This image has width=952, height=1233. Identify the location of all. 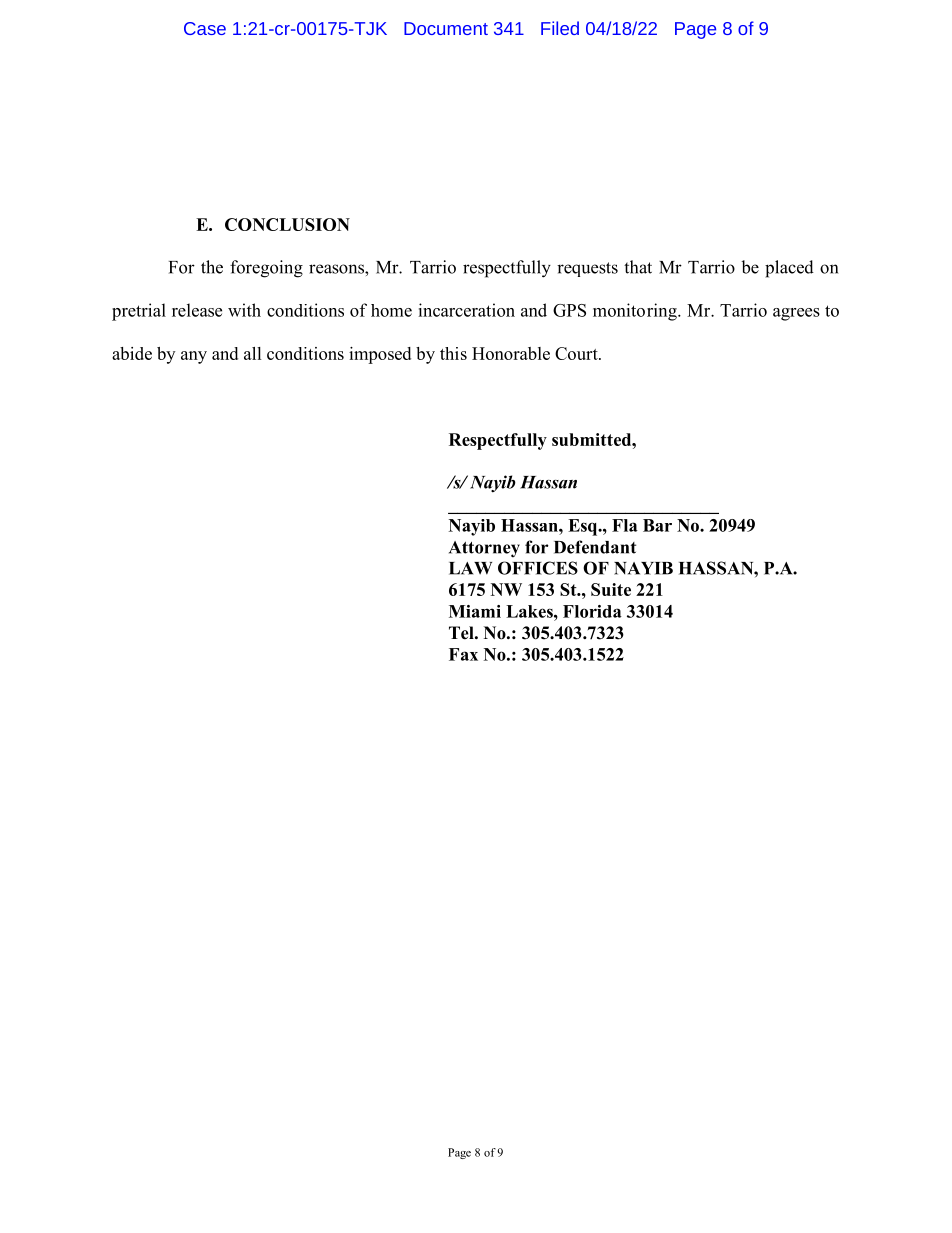
(253, 353).
